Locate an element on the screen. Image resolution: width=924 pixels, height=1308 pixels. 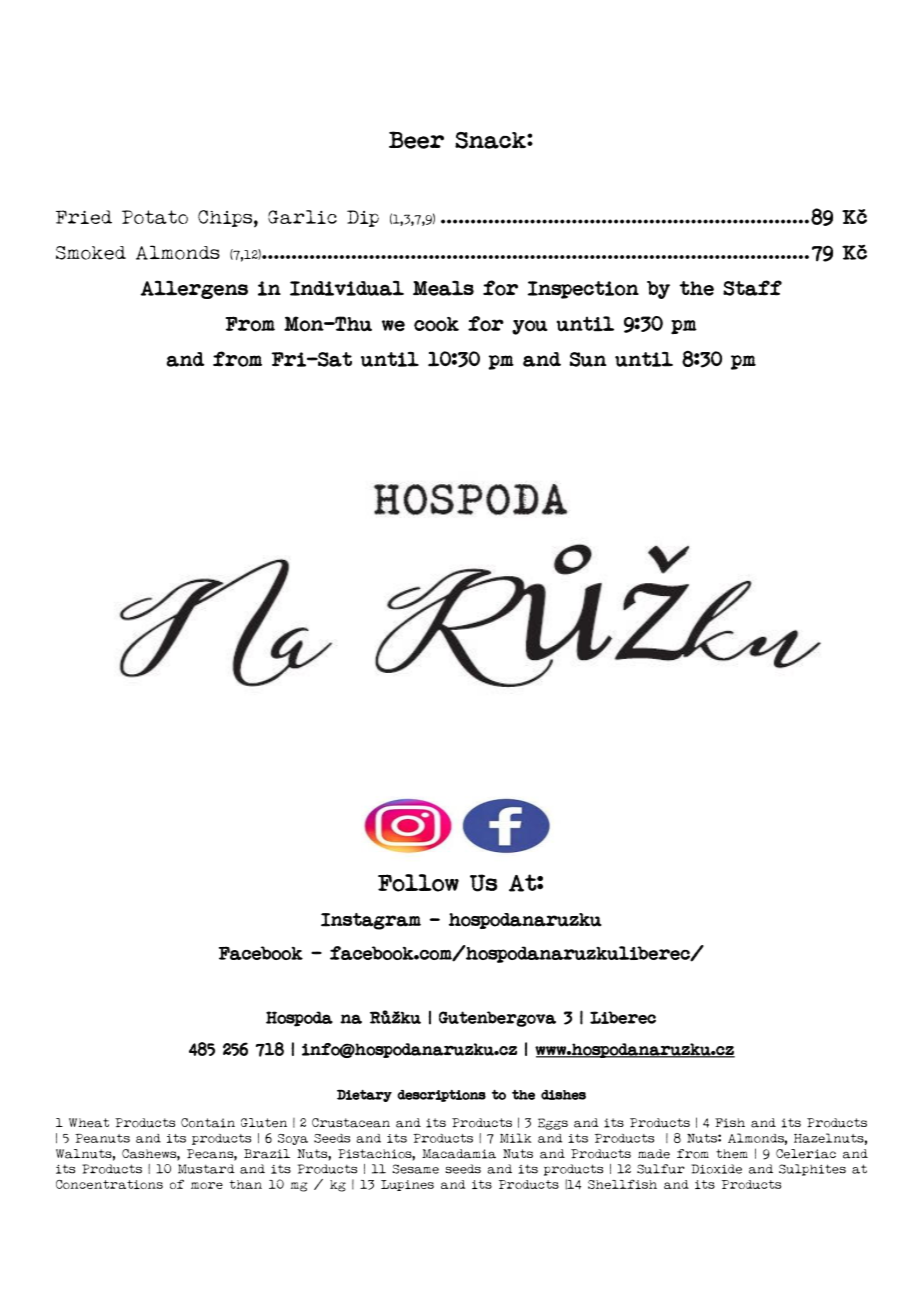
Sun is located at coordinates (588, 359).
